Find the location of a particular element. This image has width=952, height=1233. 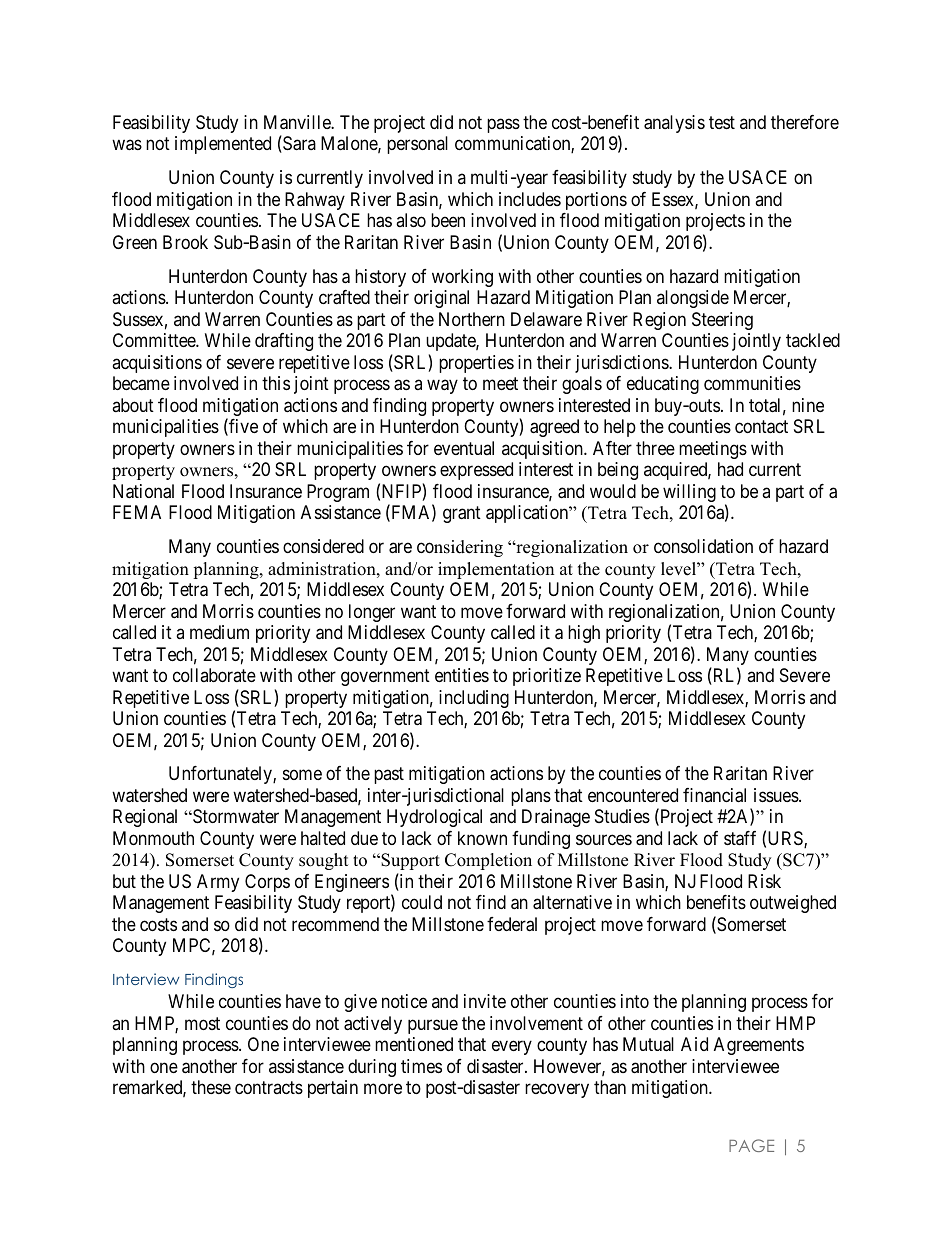

times is located at coordinates (421, 1066).
